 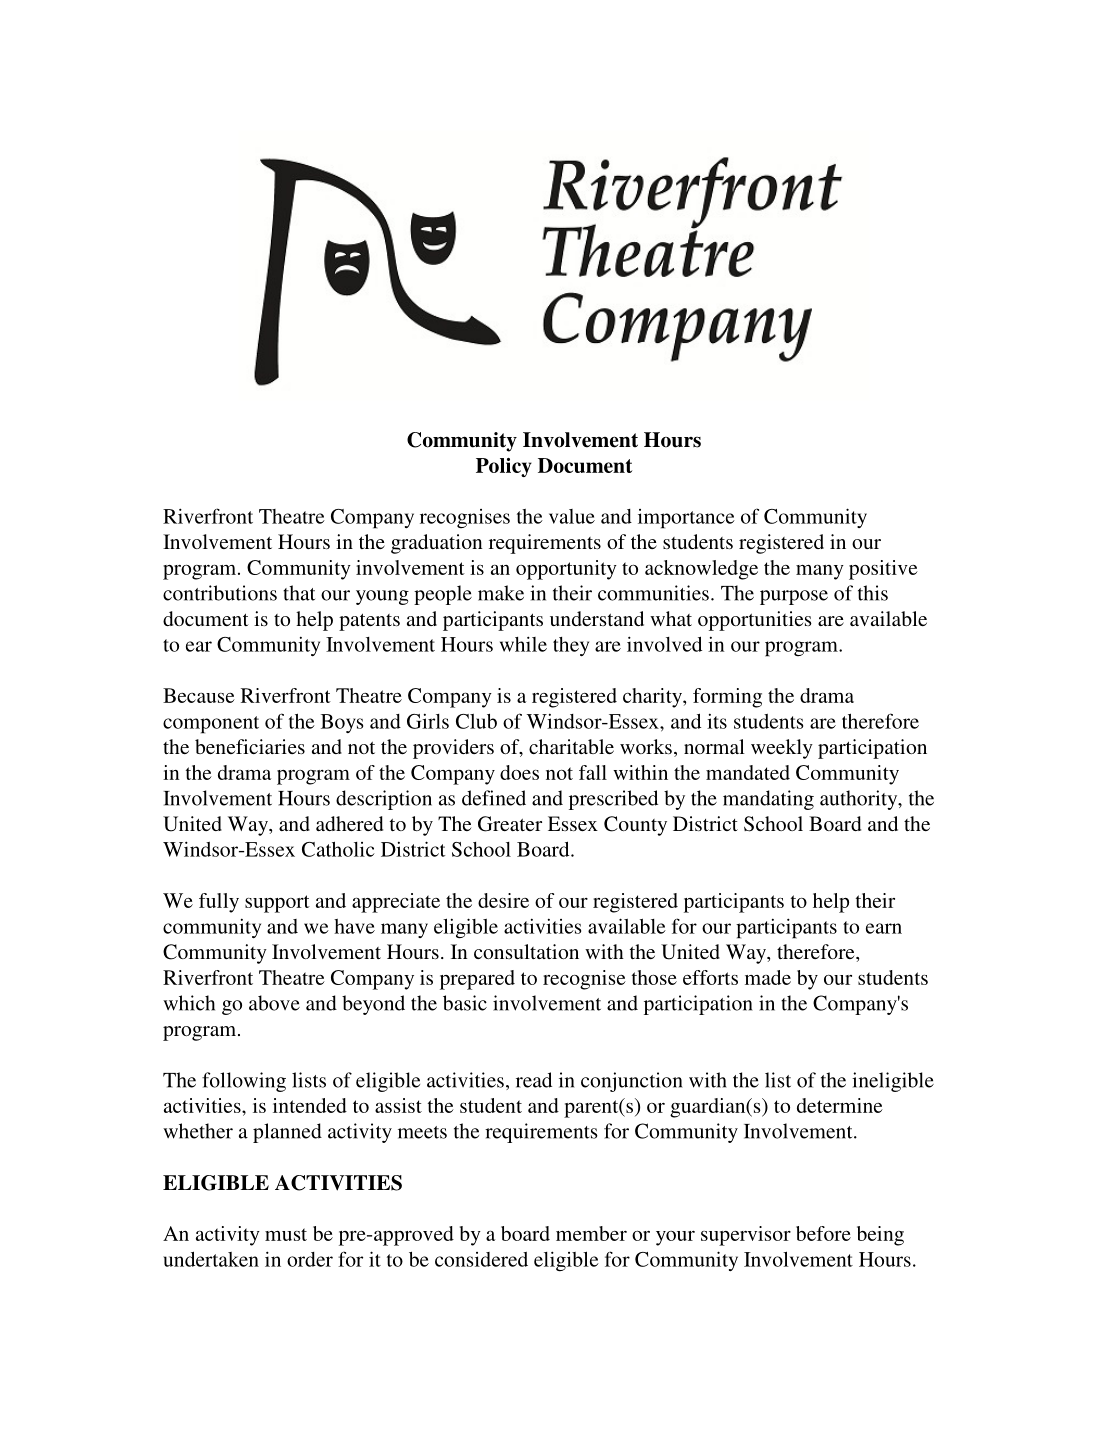 What do you see at coordinates (504, 467) in the image?
I see `Policy` at bounding box center [504, 467].
